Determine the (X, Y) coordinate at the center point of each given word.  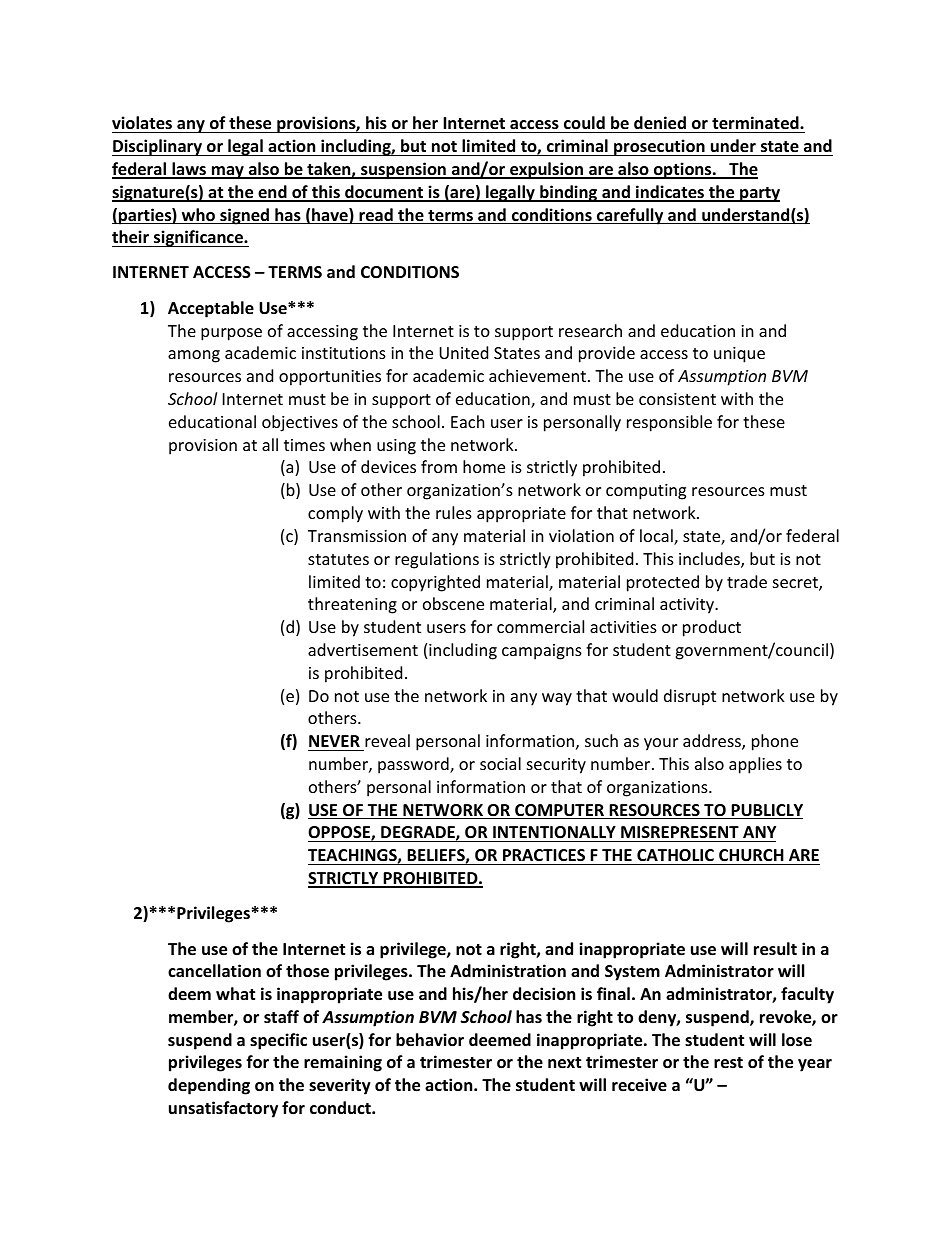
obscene (453, 603)
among (194, 356)
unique (739, 355)
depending (209, 1086)
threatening (352, 605)
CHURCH (751, 855)
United (463, 352)
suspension (403, 170)
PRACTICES (544, 855)
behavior (430, 1040)
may (228, 172)
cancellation (214, 971)
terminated (756, 123)
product (712, 628)
